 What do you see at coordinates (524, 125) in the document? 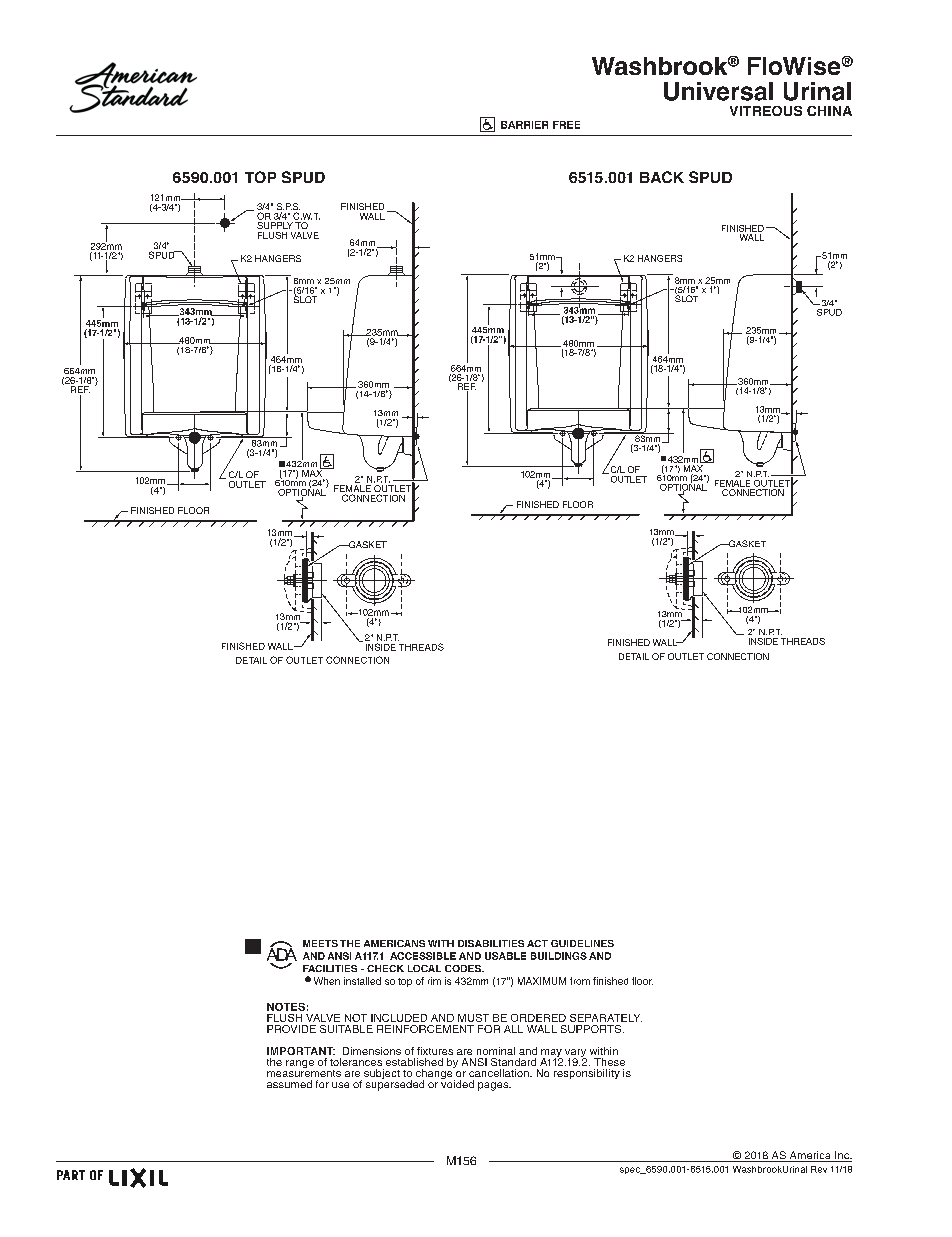
I see `BARRIER` at bounding box center [524, 125].
